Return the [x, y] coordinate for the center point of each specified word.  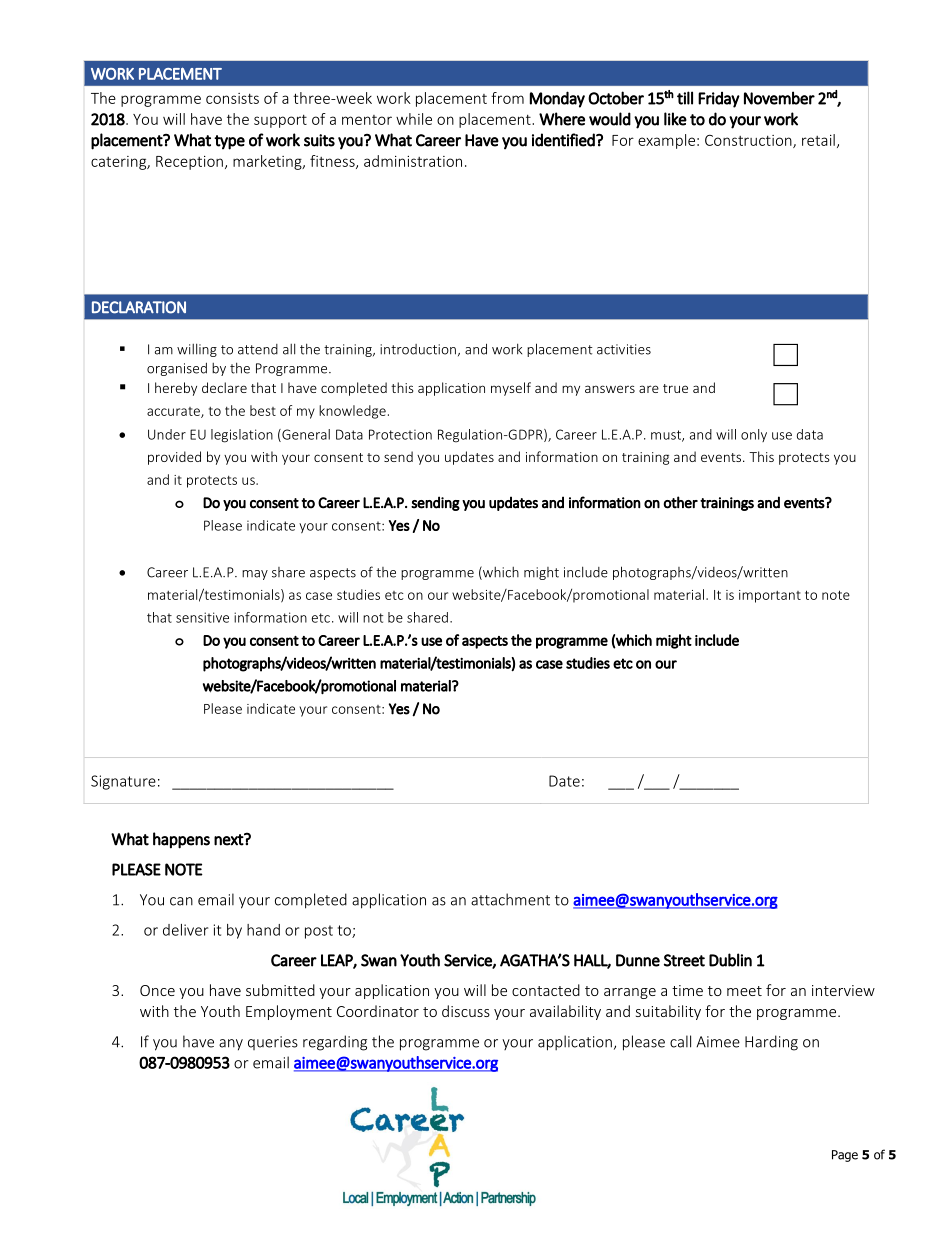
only [754, 435]
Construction [749, 141]
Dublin [730, 960]
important [770, 596]
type [229, 142]
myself [511, 389]
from [507, 98]
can [181, 901]
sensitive [202, 617]
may [255, 575]
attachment [510, 899]
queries [273, 1043]
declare [224, 387]
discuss [466, 1011]
